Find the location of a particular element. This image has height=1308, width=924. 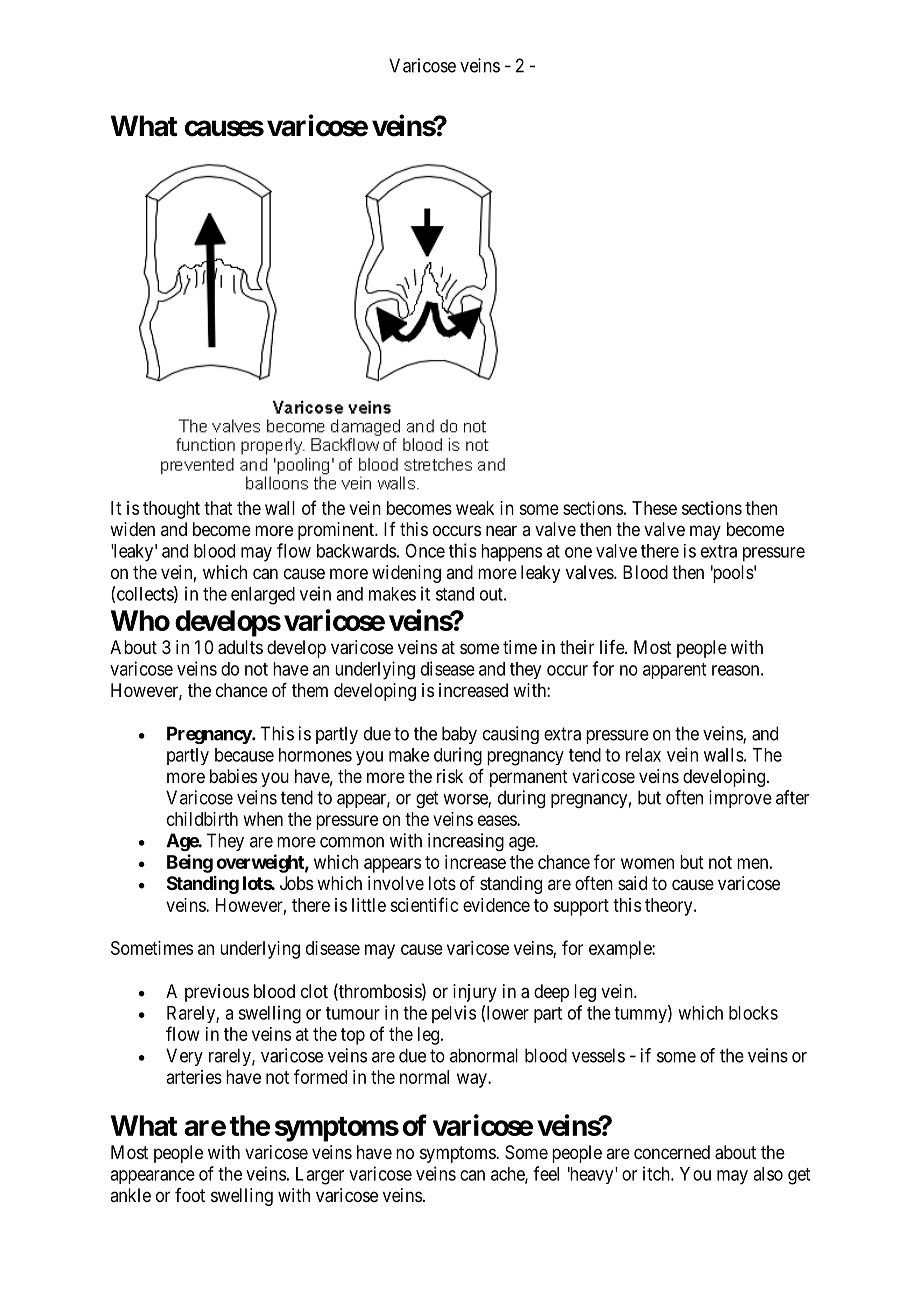

near is located at coordinates (501, 531).
